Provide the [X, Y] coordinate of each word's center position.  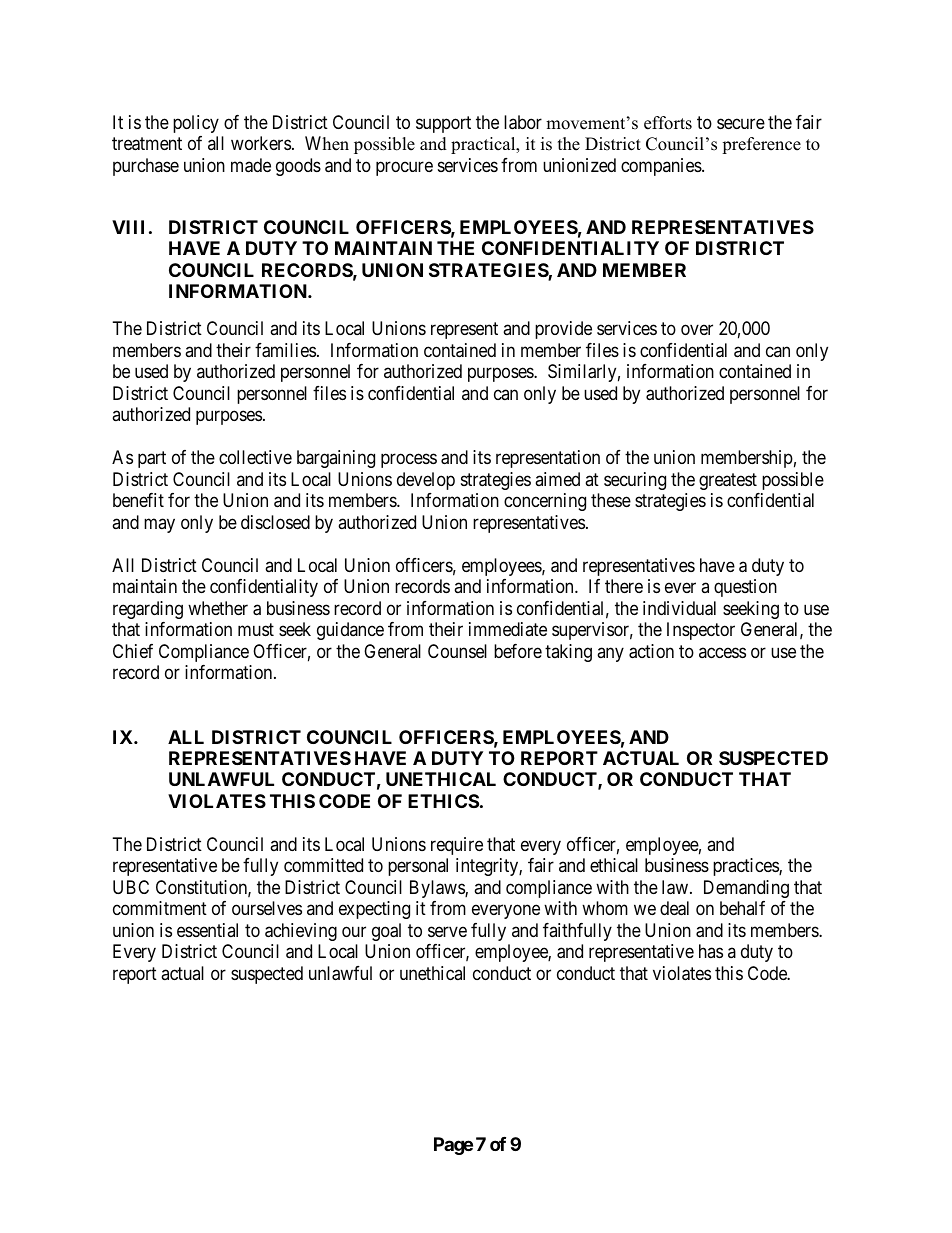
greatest [728, 481]
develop [426, 481]
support [443, 124]
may [159, 525]
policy [196, 124]
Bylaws [438, 889]
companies [662, 167]
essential [207, 930]
